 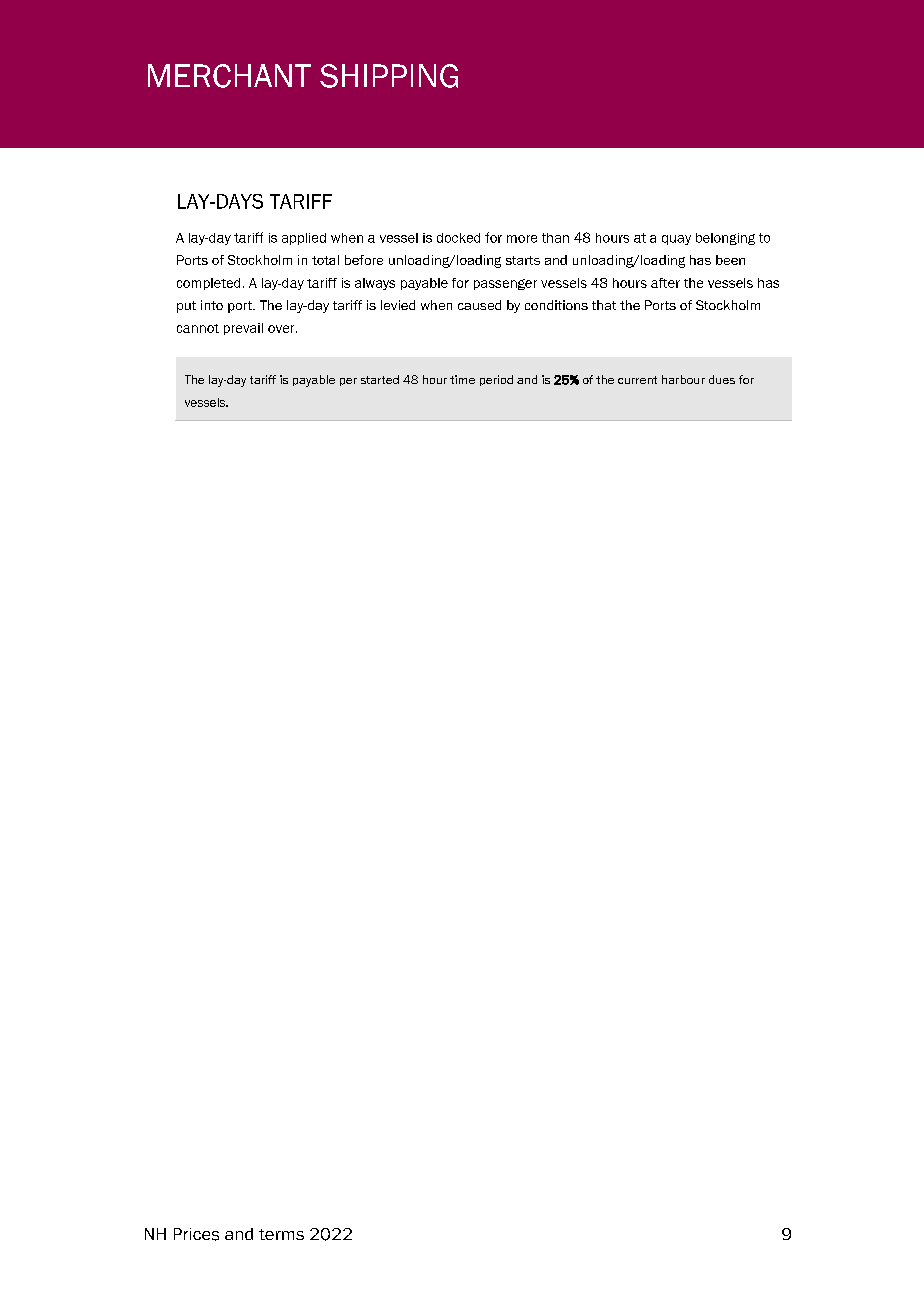 What do you see at coordinates (722, 379) in the screenshot?
I see `dues` at bounding box center [722, 379].
